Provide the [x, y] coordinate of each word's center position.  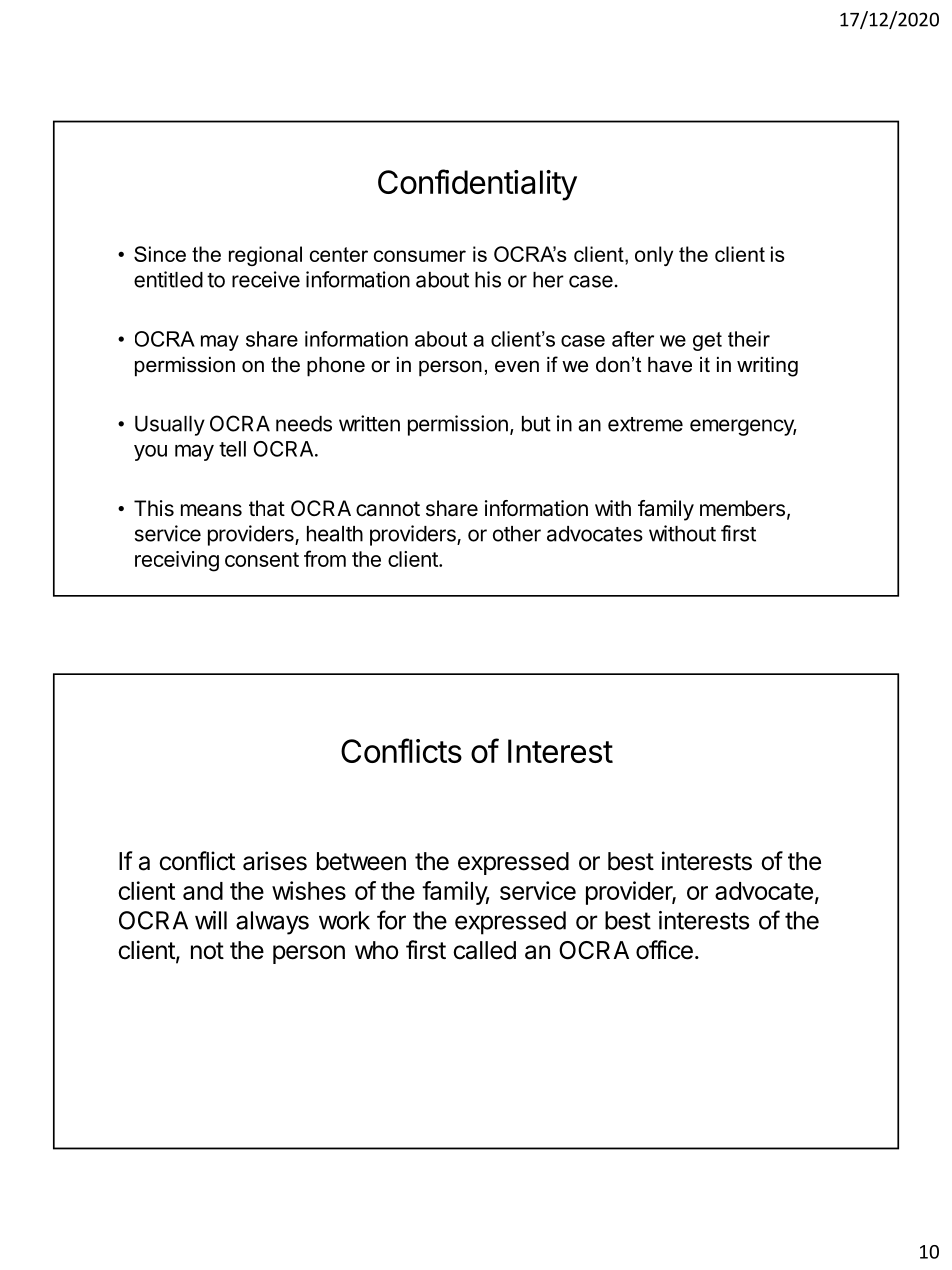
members [742, 508]
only [654, 256]
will [211, 920]
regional [265, 256]
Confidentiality [477, 185]
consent [262, 559]
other [517, 534]
